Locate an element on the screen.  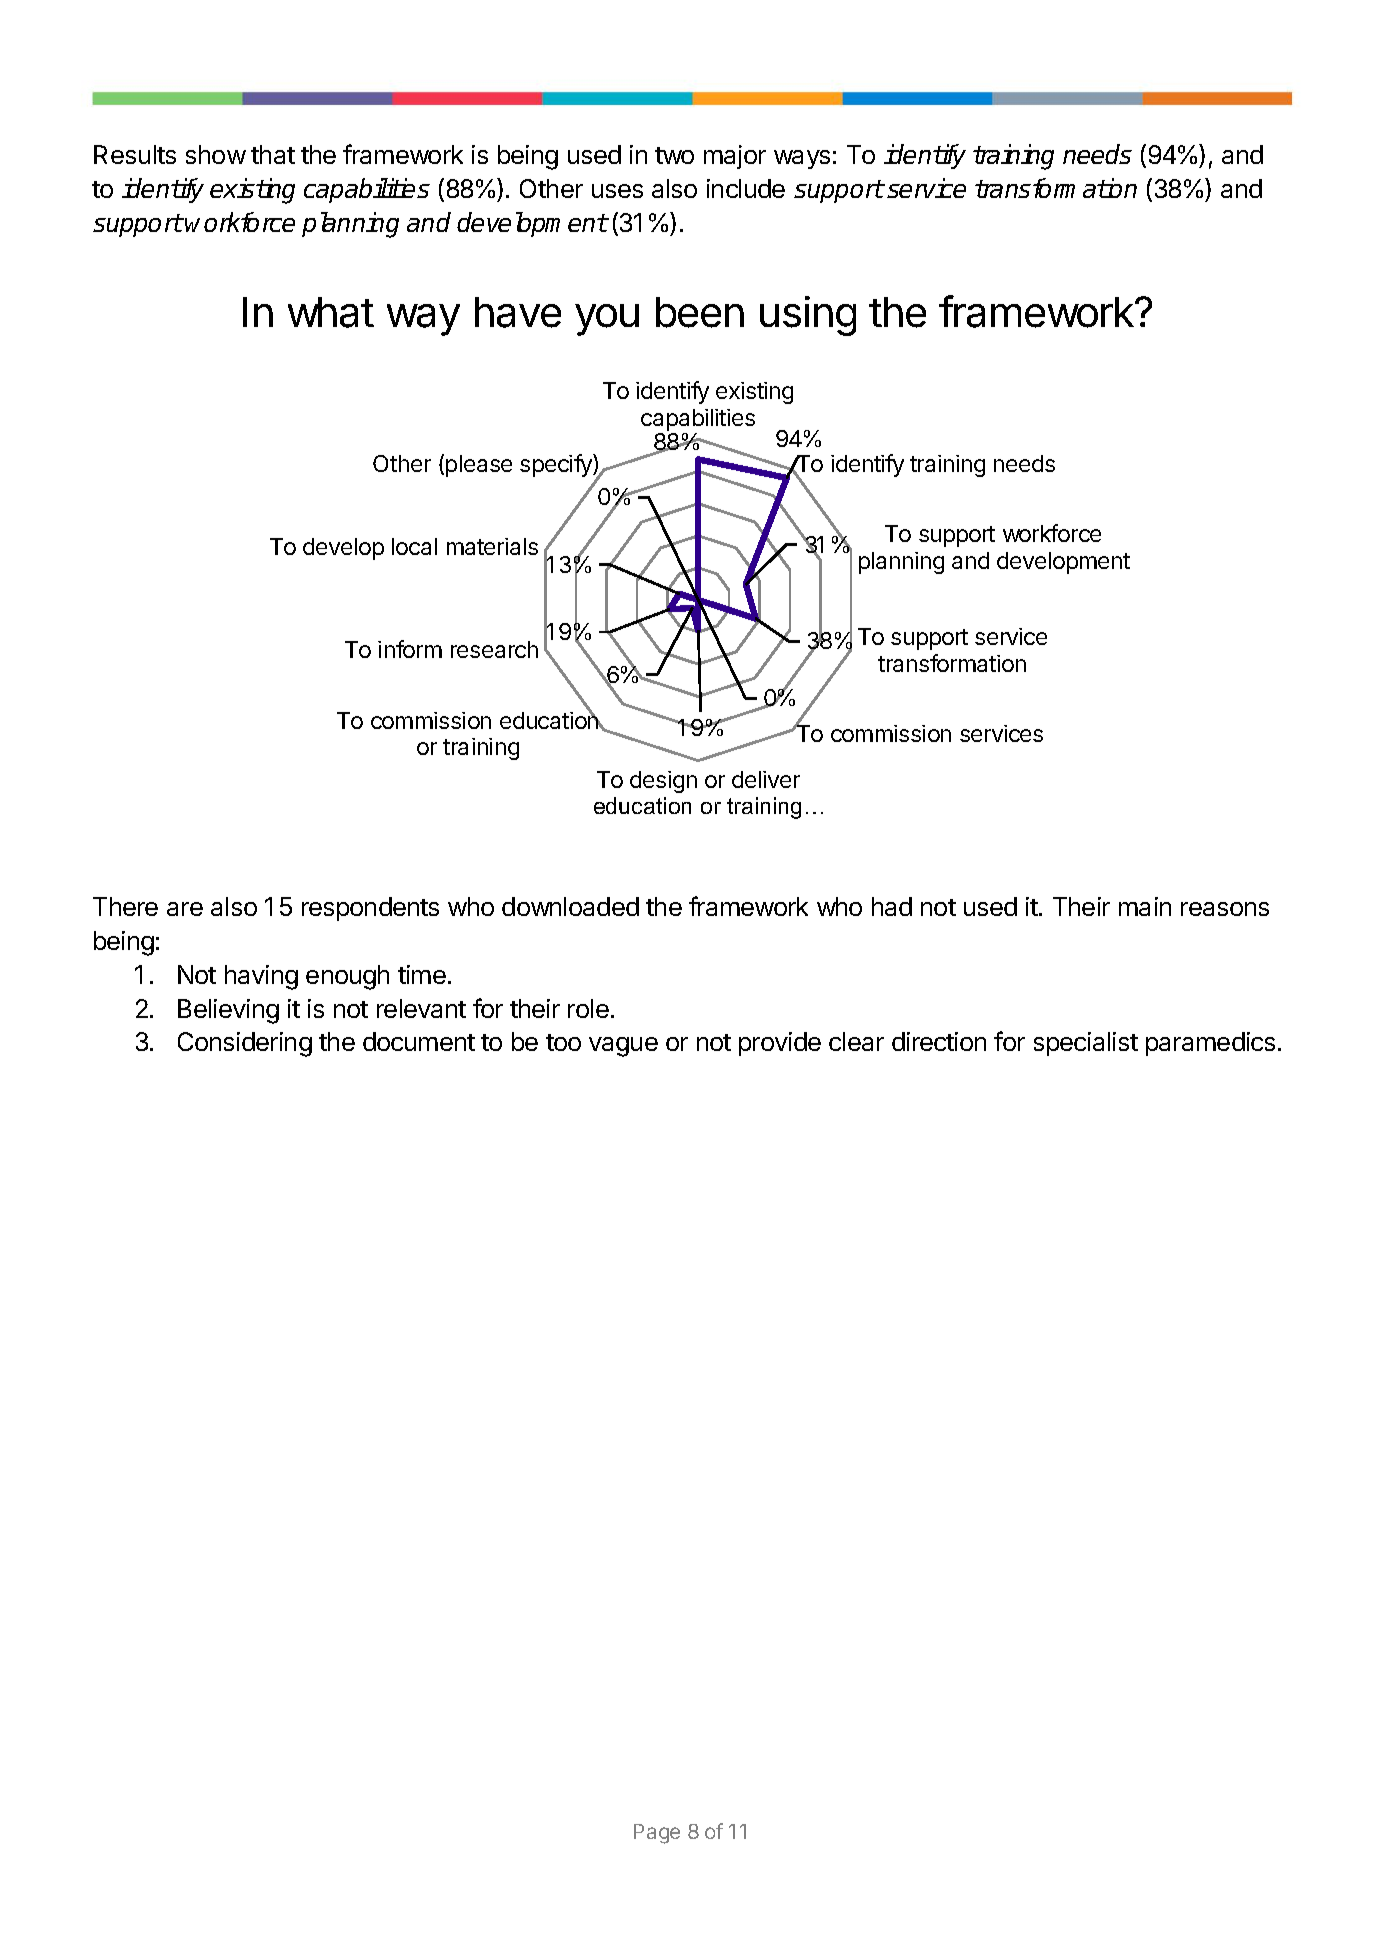
too is located at coordinates (563, 1042).
